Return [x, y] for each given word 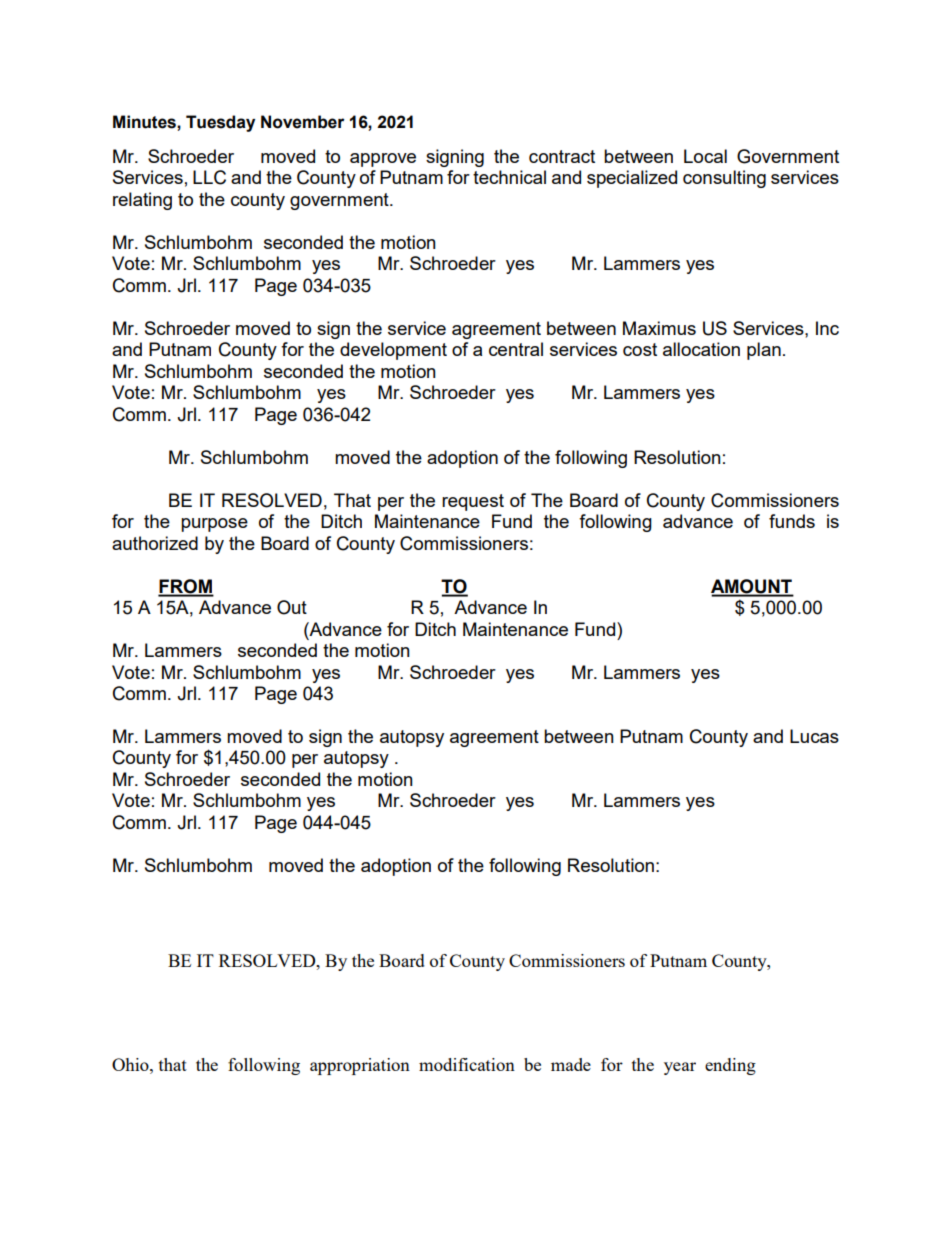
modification [467, 1064]
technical [509, 177]
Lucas [814, 736]
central [516, 349]
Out [292, 607]
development [393, 351]
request [473, 502]
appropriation [360, 1066]
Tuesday [220, 123]
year [680, 1068]
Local [705, 156]
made [571, 1064]
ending [730, 1066]
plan [764, 351]
